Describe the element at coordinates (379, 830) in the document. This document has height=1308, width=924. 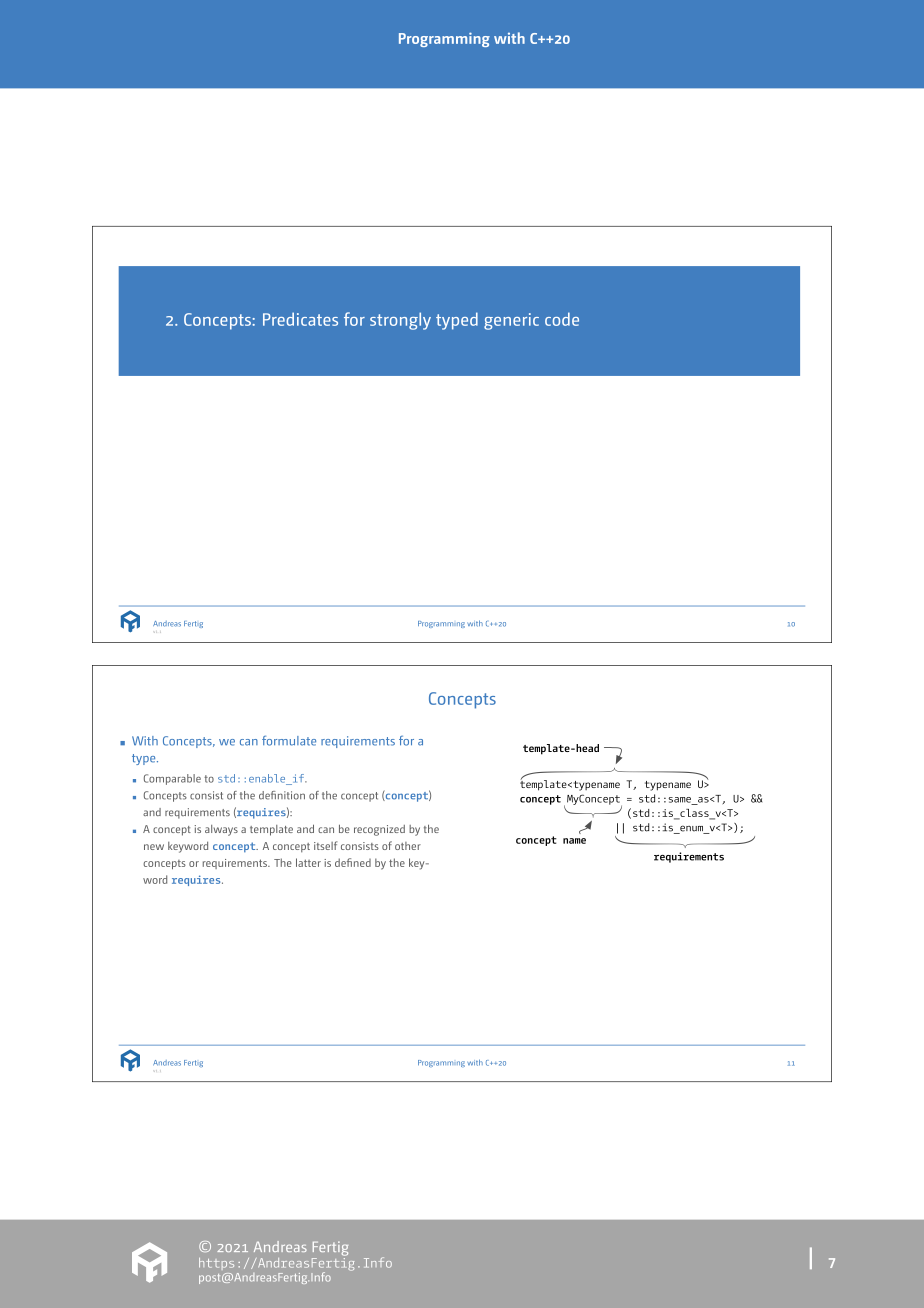
I see `recognized` at that location.
